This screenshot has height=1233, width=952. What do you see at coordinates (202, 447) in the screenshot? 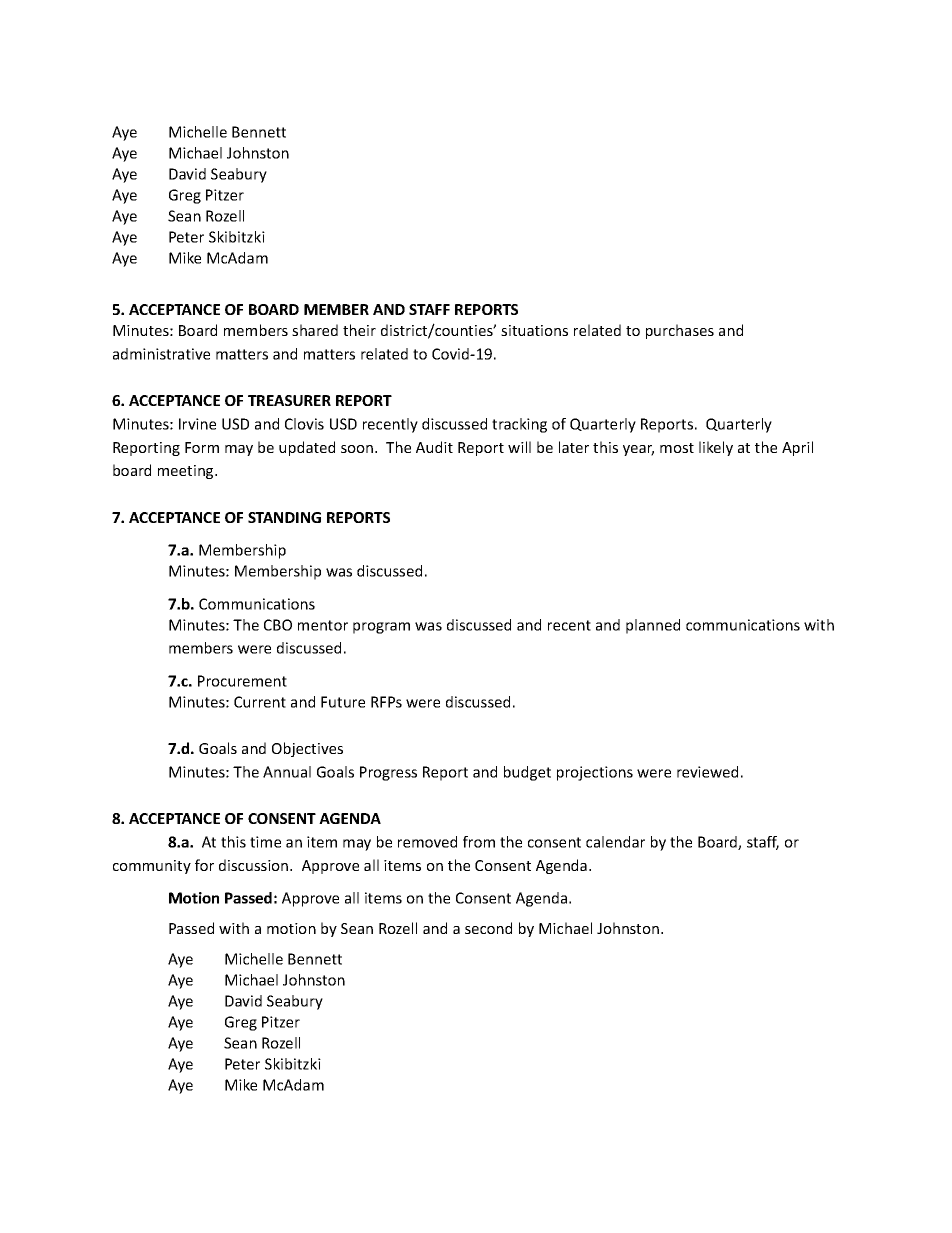
I see `Form` at bounding box center [202, 447].
